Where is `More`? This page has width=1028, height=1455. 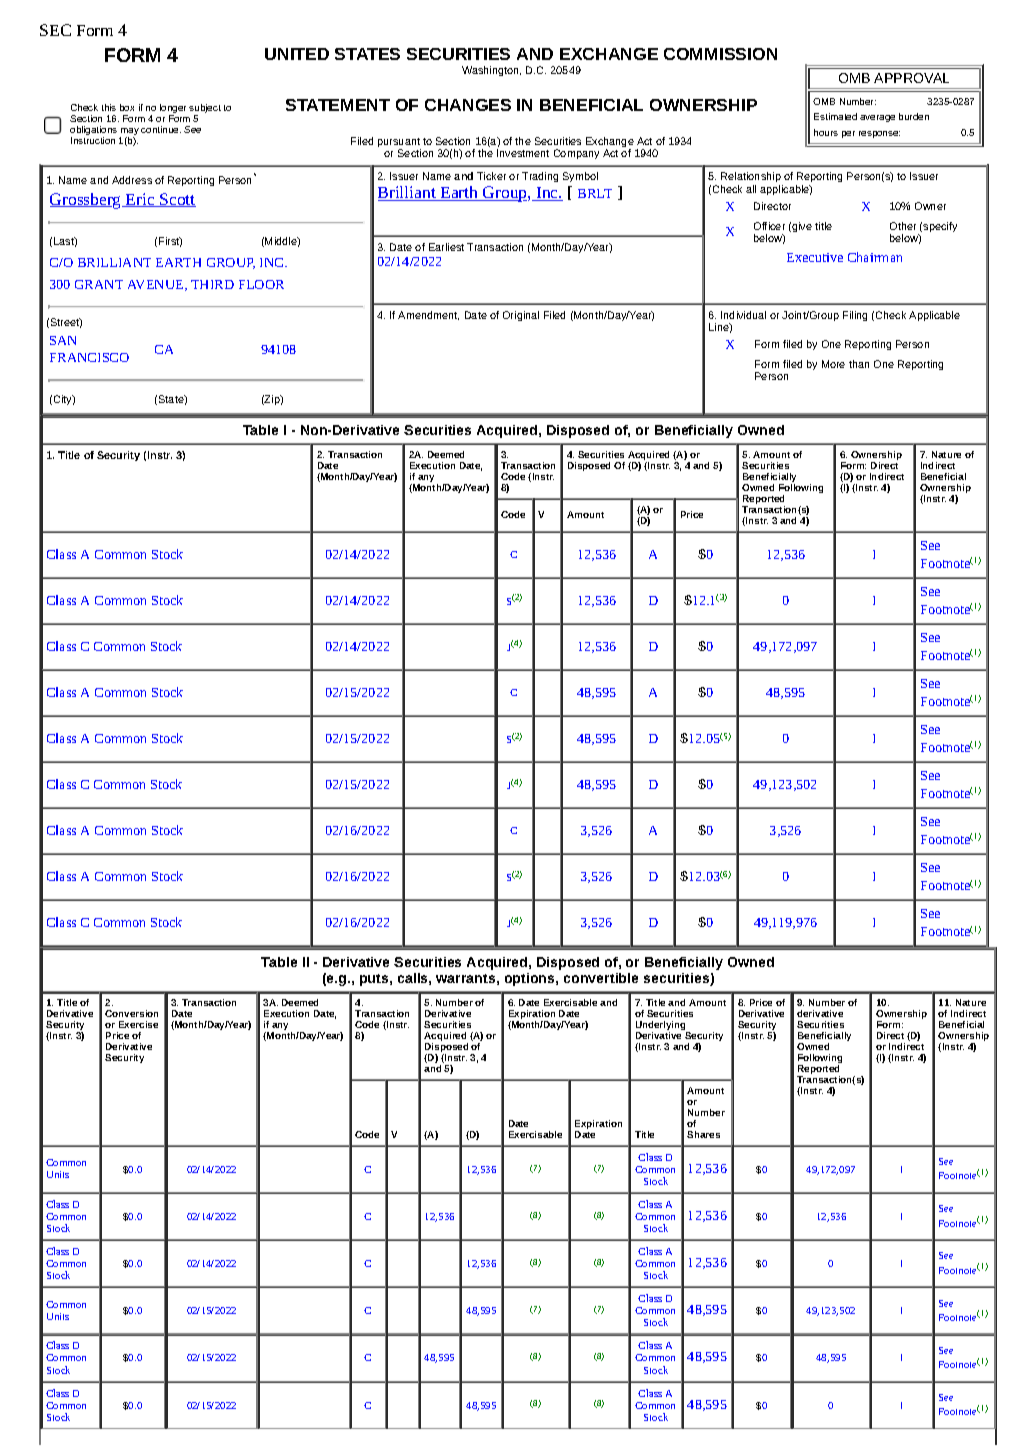 More is located at coordinates (833, 364).
